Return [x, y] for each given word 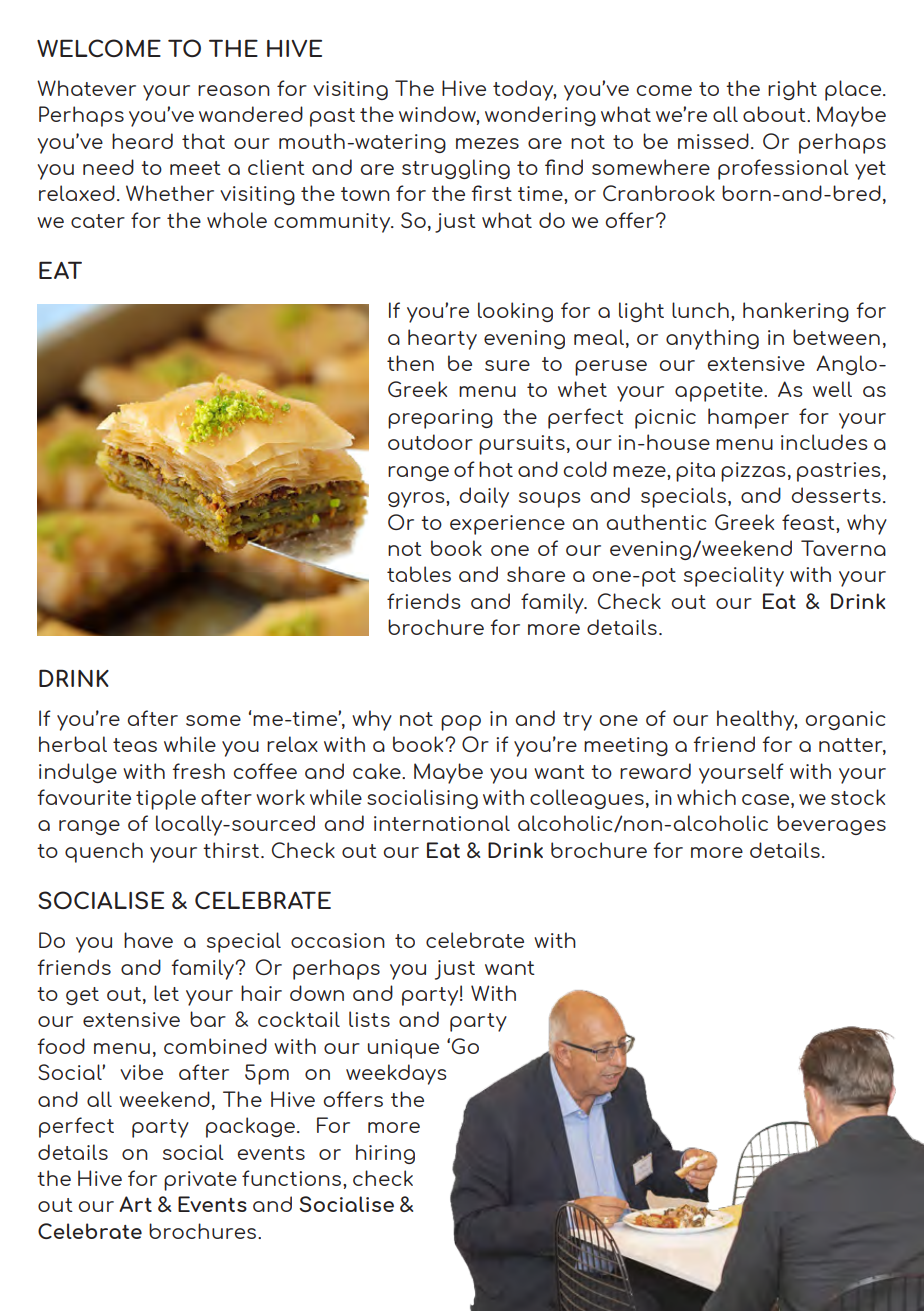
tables [419, 574]
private [200, 1181]
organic [845, 720]
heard [142, 141]
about [775, 114]
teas [135, 745]
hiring [385, 1154]
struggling [456, 169]
